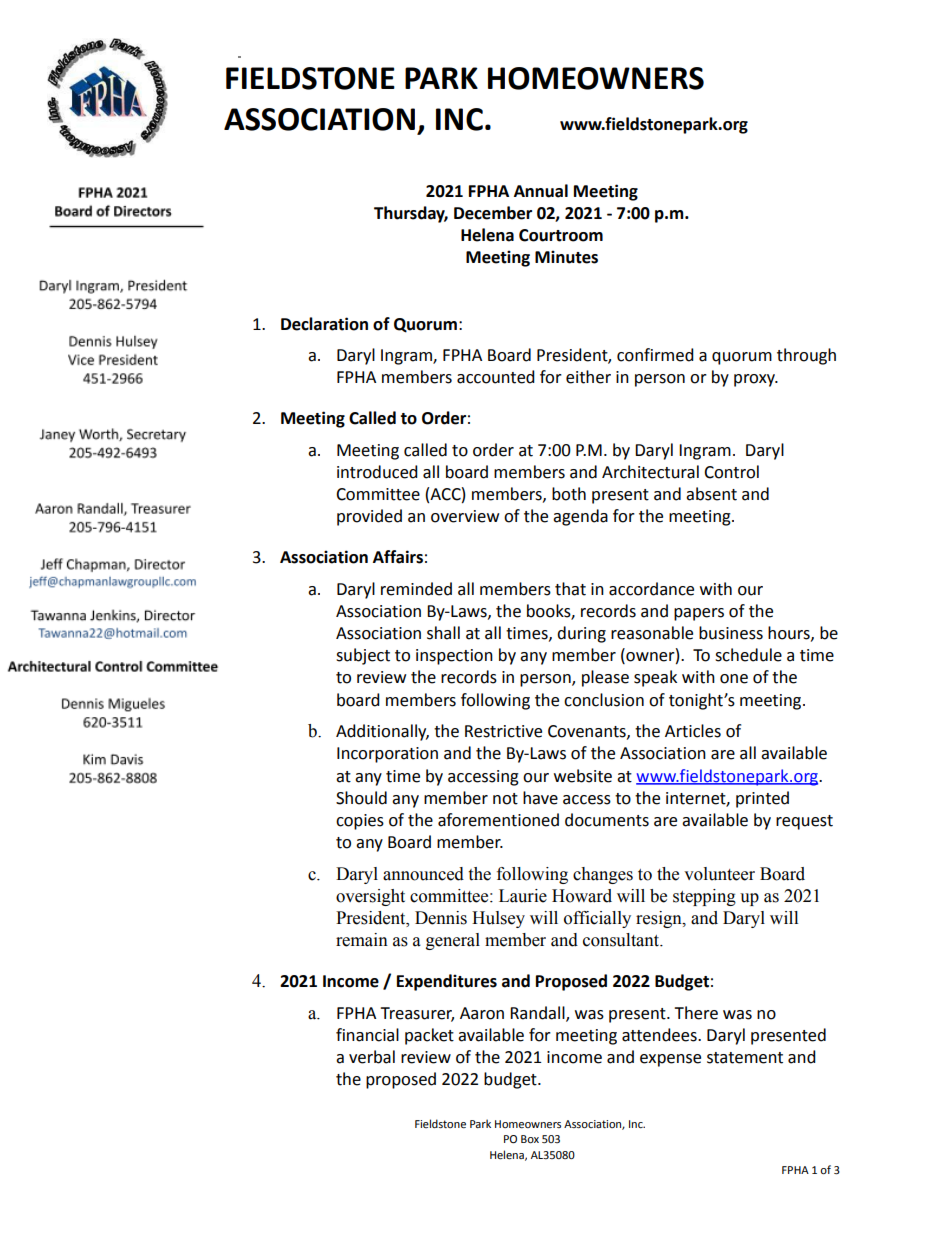 Image resolution: width=952 pixels, height=1233 pixels. Describe the element at coordinates (806, 356) in the image. I see `through` at that location.
